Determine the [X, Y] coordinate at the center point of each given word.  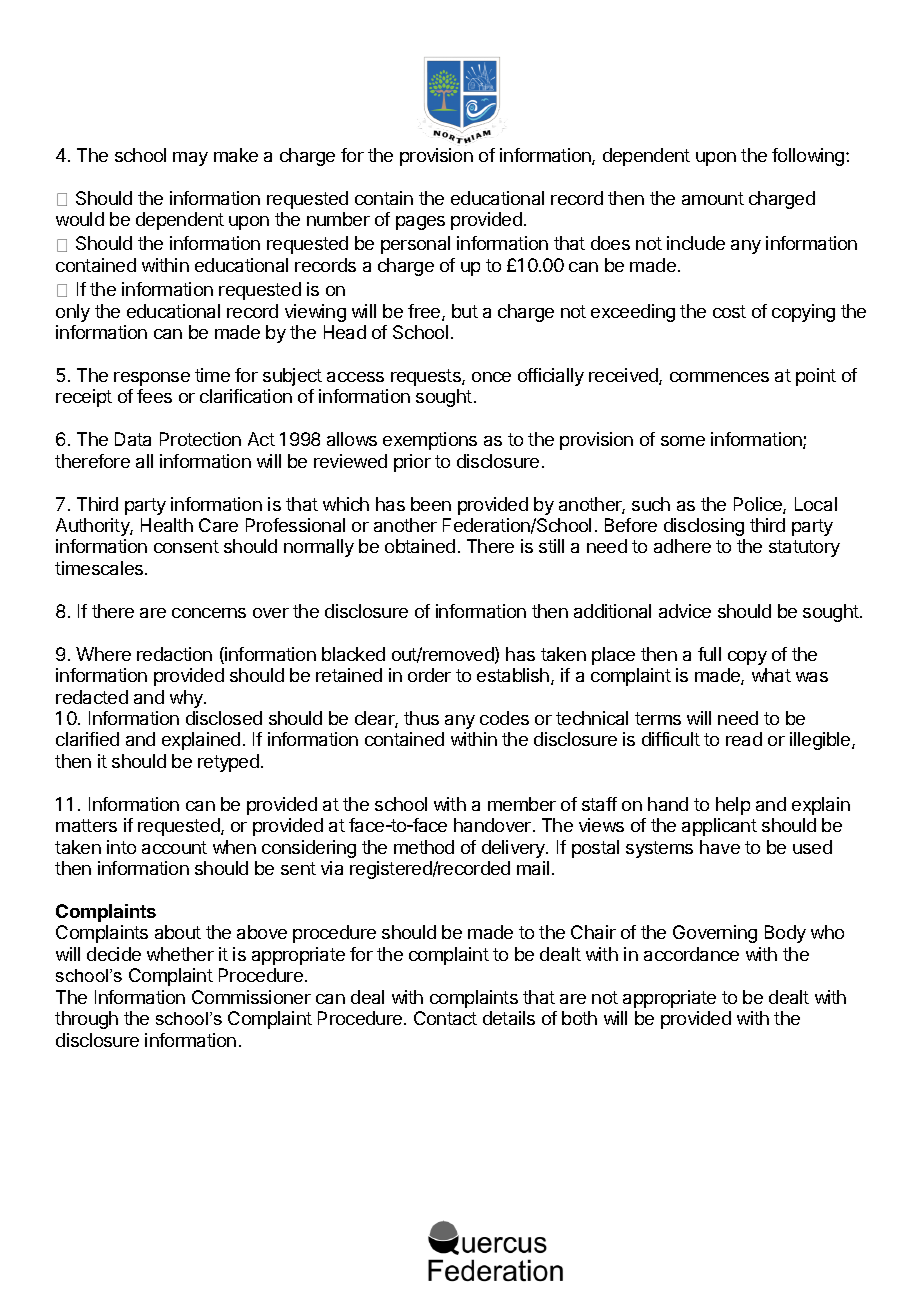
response [152, 379]
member [522, 804]
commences [719, 377]
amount [713, 198]
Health [167, 525]
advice [685, 611]
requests [427, 377]
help [733, 806]
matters [86, 825]
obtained [420, 546]
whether [180, 954]
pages [420, 223]
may [190, 159]
